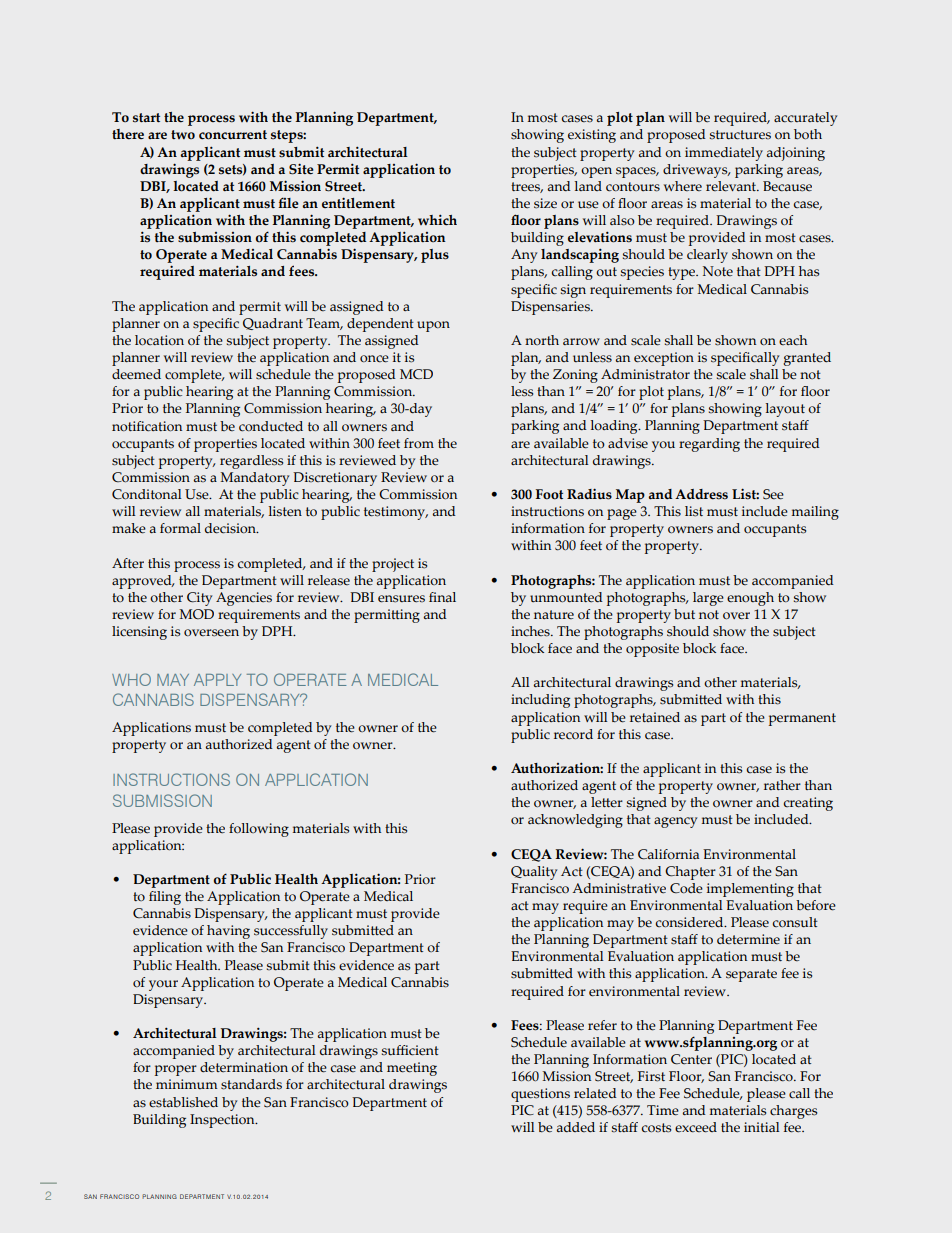 This document has width=952, height=1233. What do you see at coordinates (255, 479) in the document?
I see `Mandatory` at bounding box center [255, 479].
